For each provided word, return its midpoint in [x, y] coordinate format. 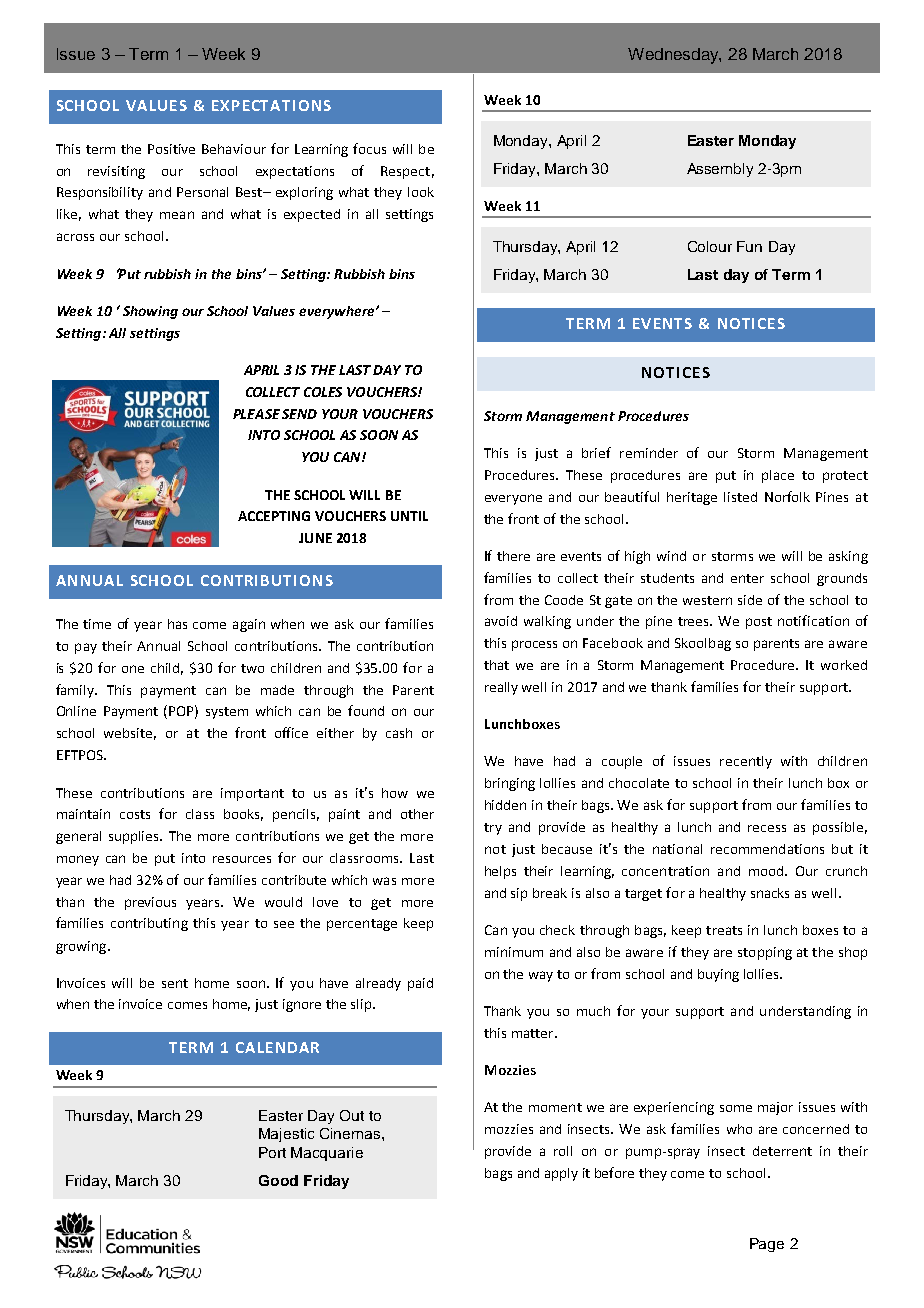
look [421, 192]
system [227, 713]
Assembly [720, 170]
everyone [513, 499]
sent [175, 983]
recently [746, 762]
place [778, 476]
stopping [765, 953]
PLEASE [256, 414]
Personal [202, 192]
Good [278, 1180]
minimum [514, 952]
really [501, 688]
